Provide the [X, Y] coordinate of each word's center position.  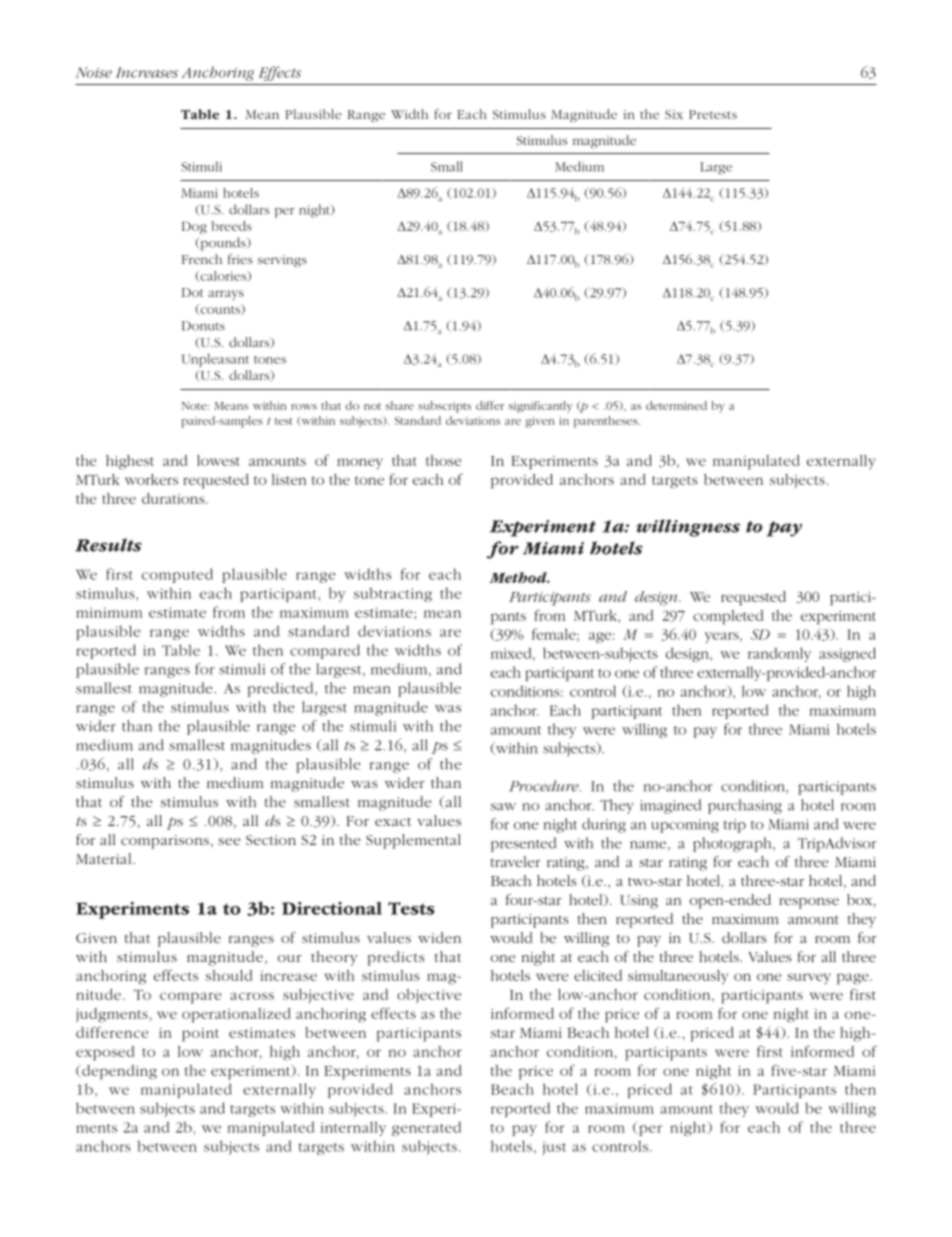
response [809, 903]
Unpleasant [215, 360]
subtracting [393, 594]
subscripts [444, 407]
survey [809, 979]
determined [676, 405]
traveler [516, 861]
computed [177, 575]
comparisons [165, 842]
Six [674, 114]
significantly [540, 407]
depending [118, 1072]
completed [728, 617]
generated [426, 1128]
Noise [94, 72]
